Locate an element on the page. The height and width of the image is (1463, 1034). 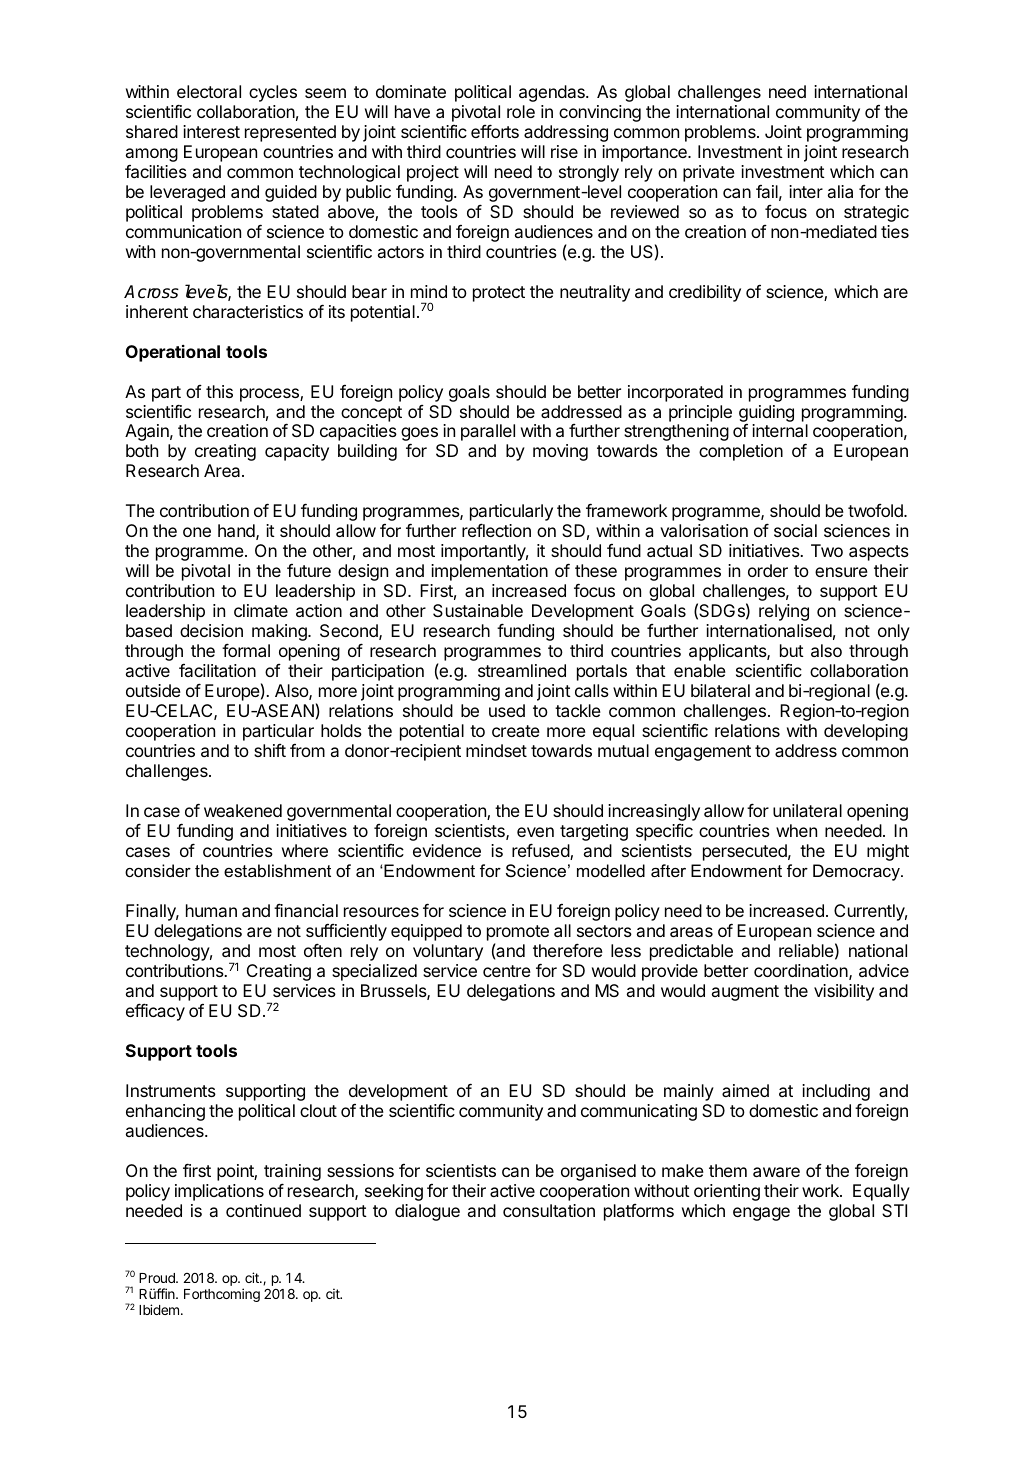
promote is located at coordinates (518, 933).
